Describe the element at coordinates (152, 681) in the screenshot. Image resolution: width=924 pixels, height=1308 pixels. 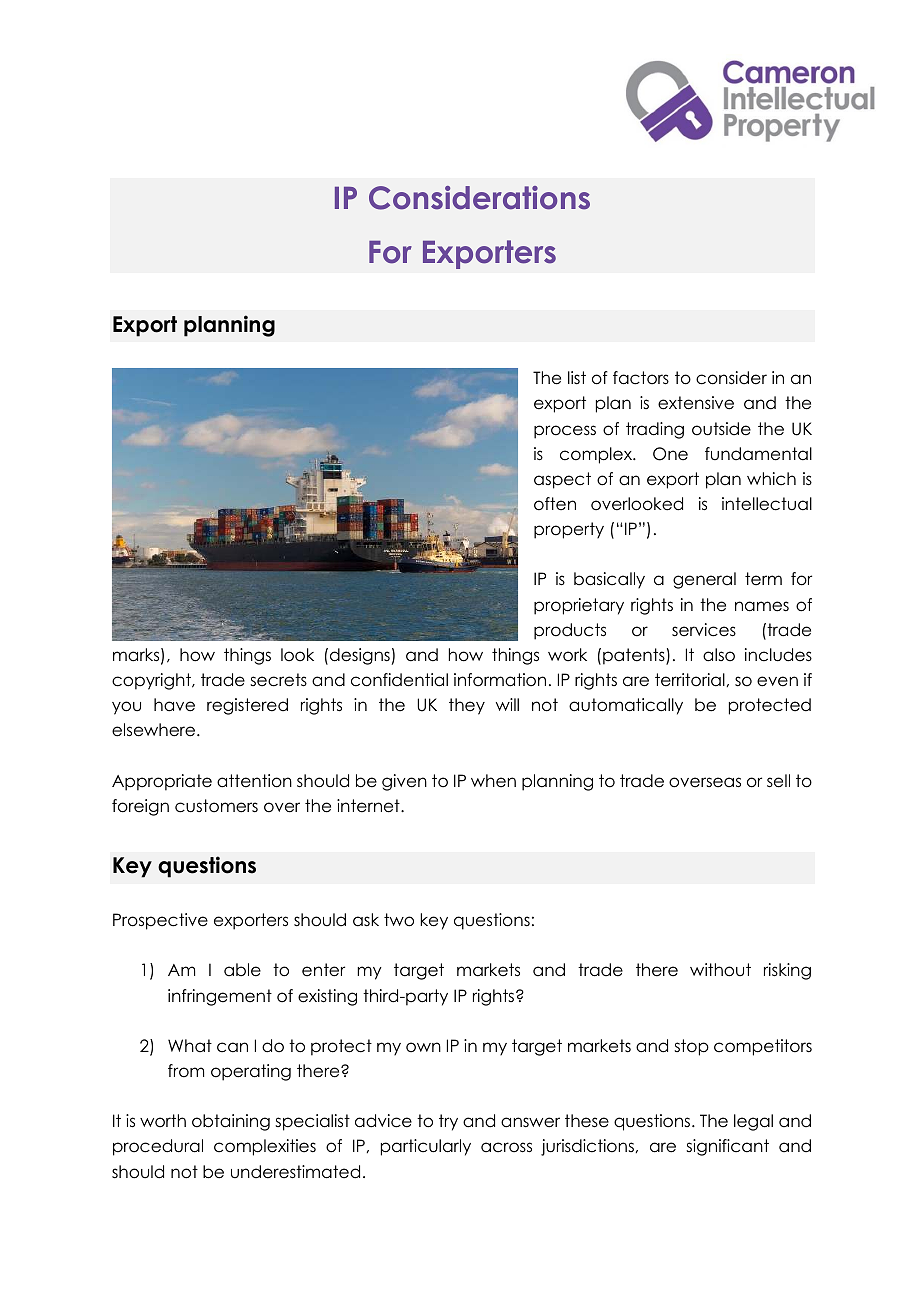
I see `copyright` at that location.
